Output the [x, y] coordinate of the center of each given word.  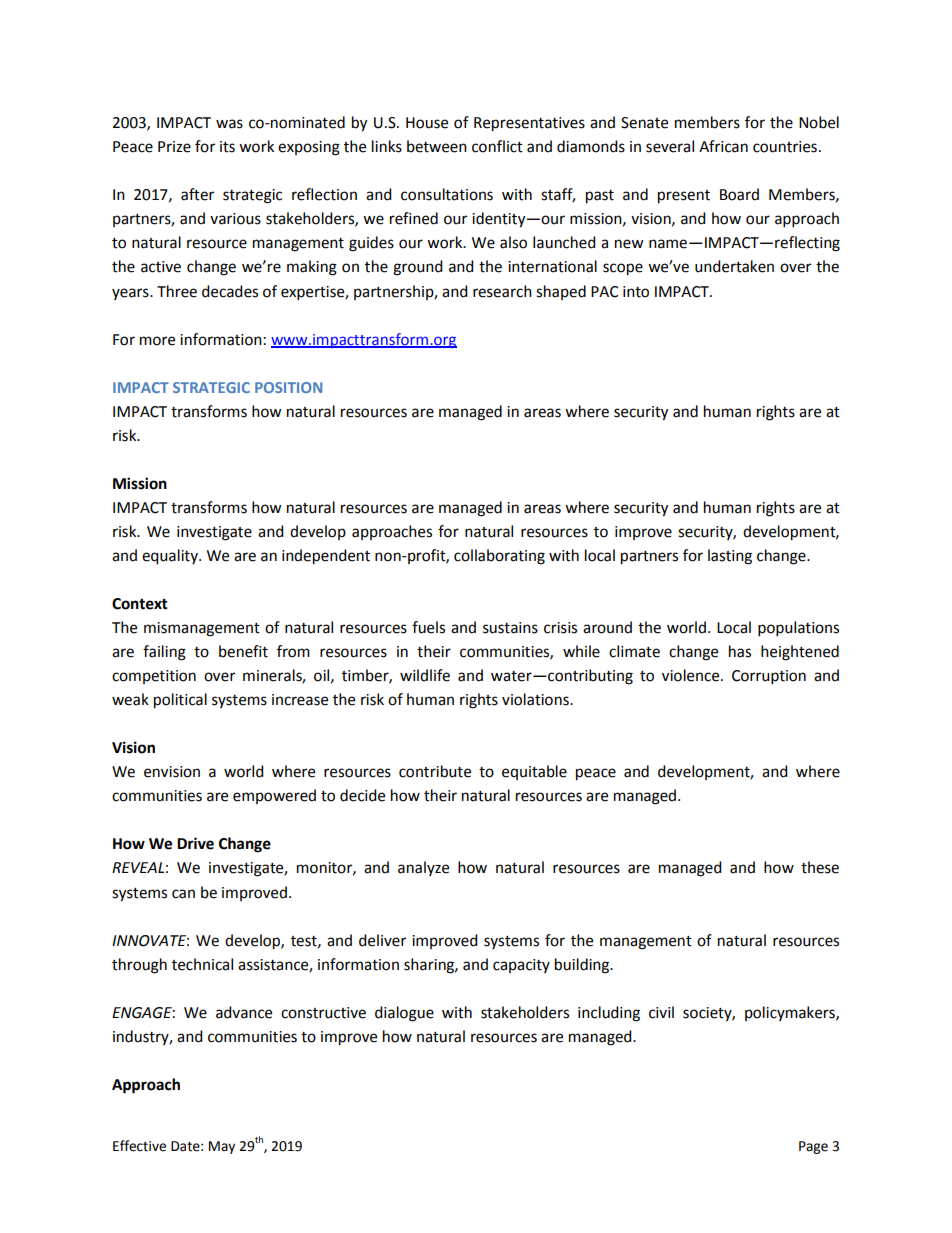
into [636, 292]
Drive [195, 843]
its [227, 147]
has [740, 651]
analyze [423, 868]
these [820, 867]
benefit [243, 651]
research [502, 291]
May [222, 1147]
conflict [497, 146]
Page [813, 1147]
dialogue [404, 1014]
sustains [510, 628]
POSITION [288, 387]
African [723, 146]
